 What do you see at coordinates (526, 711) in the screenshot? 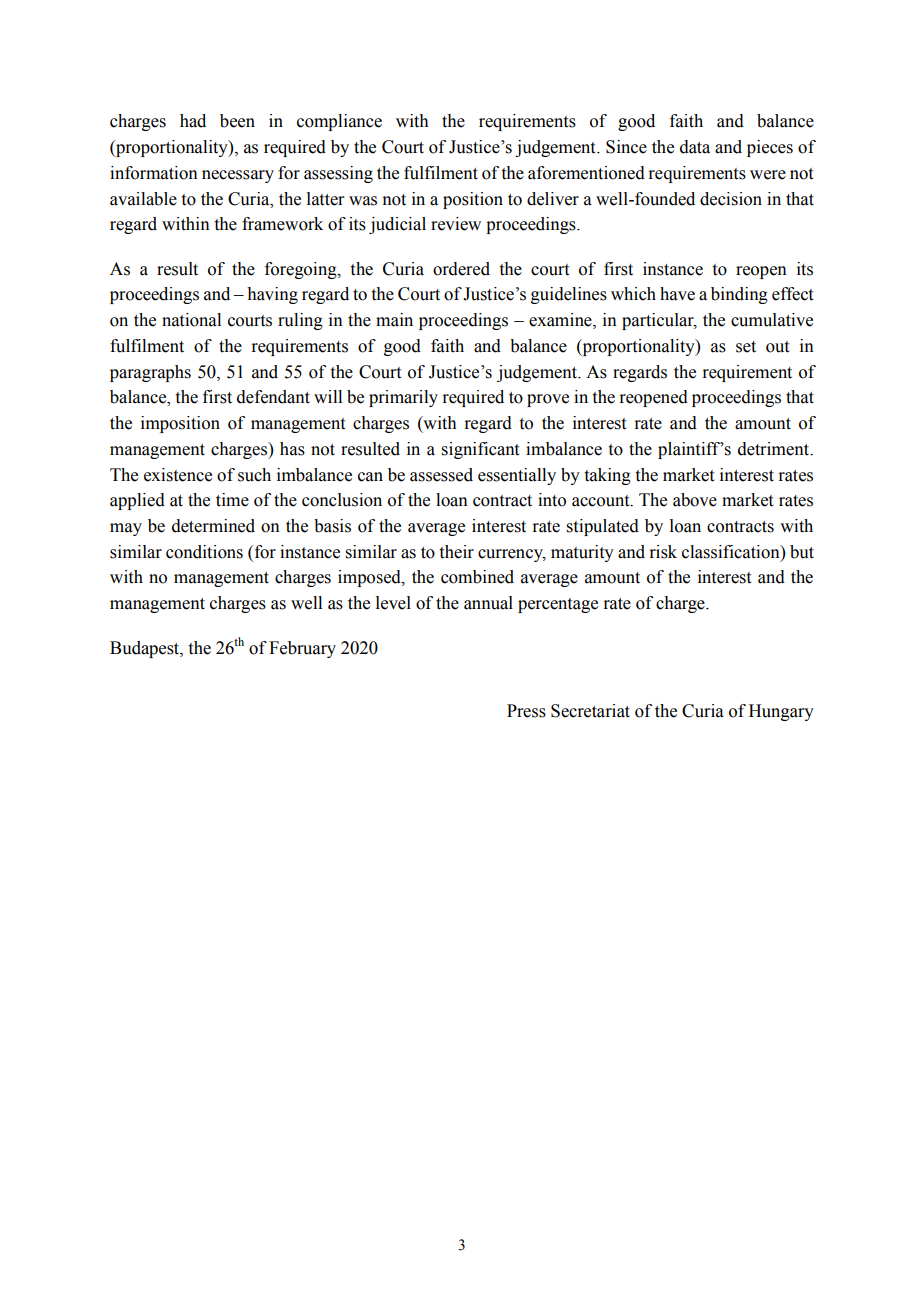
I see `Press` at bounding box center [526, 711].
